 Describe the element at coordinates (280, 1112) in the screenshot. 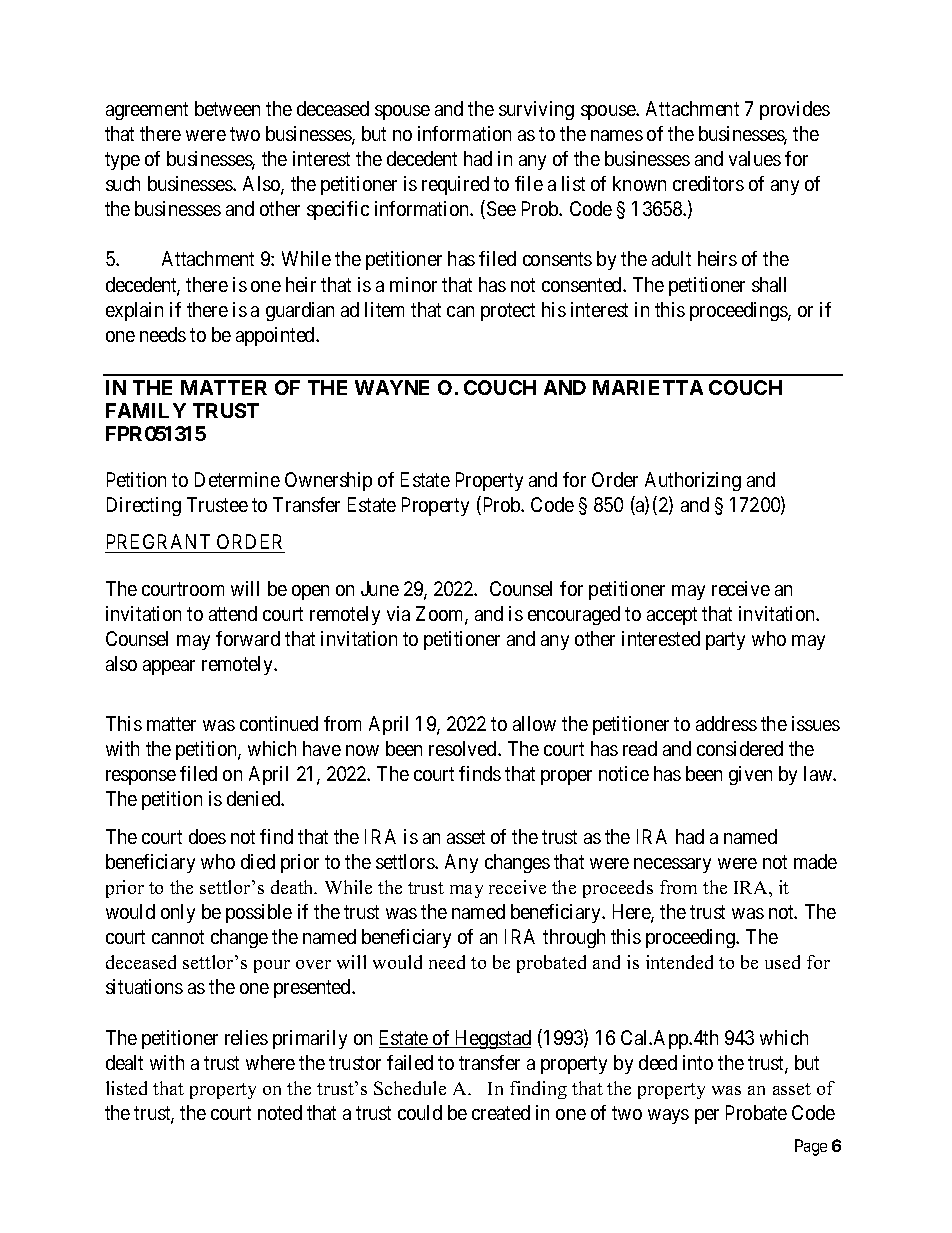

I see `noted` at that location.
